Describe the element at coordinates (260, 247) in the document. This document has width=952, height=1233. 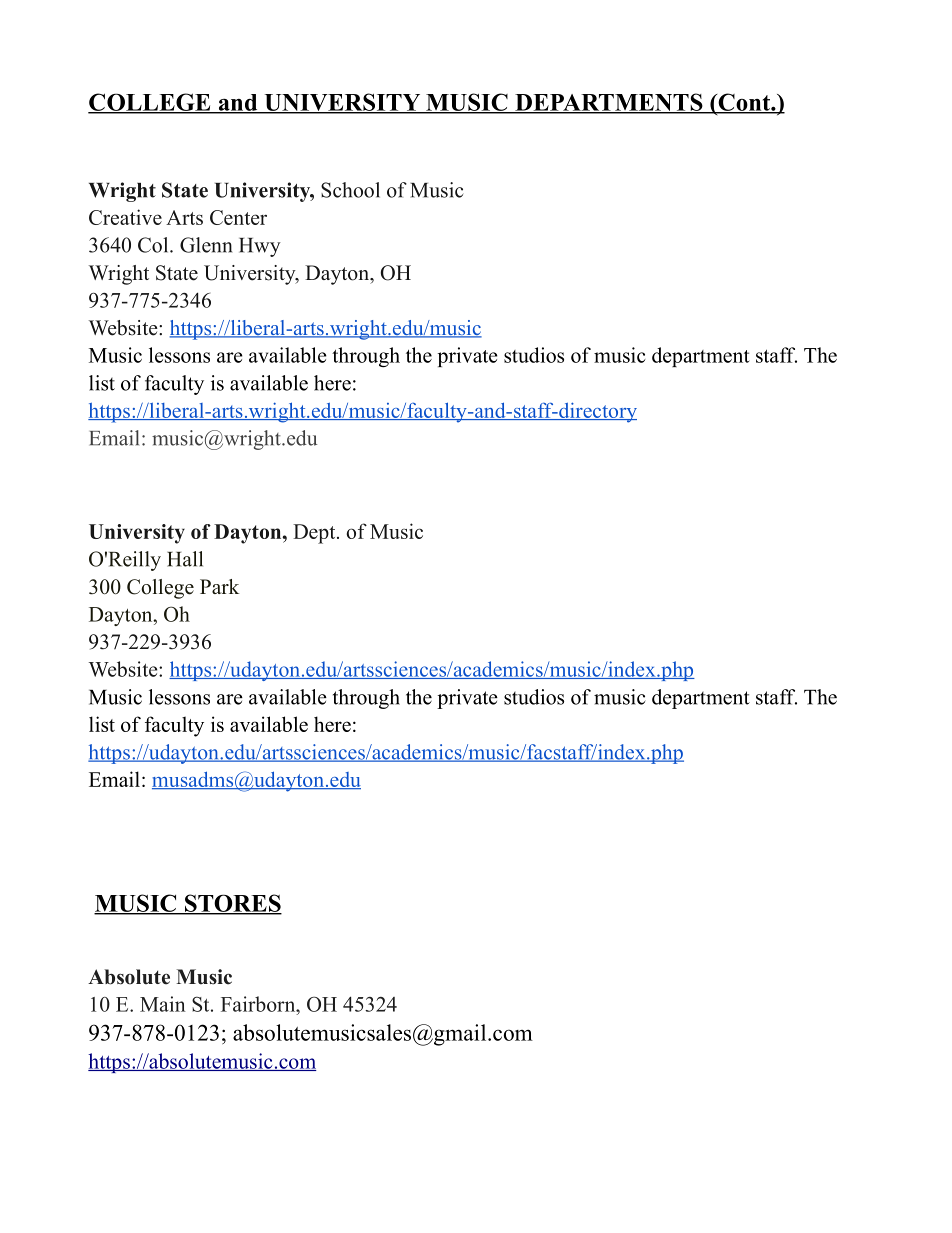
I see `Hwy` at that location.
